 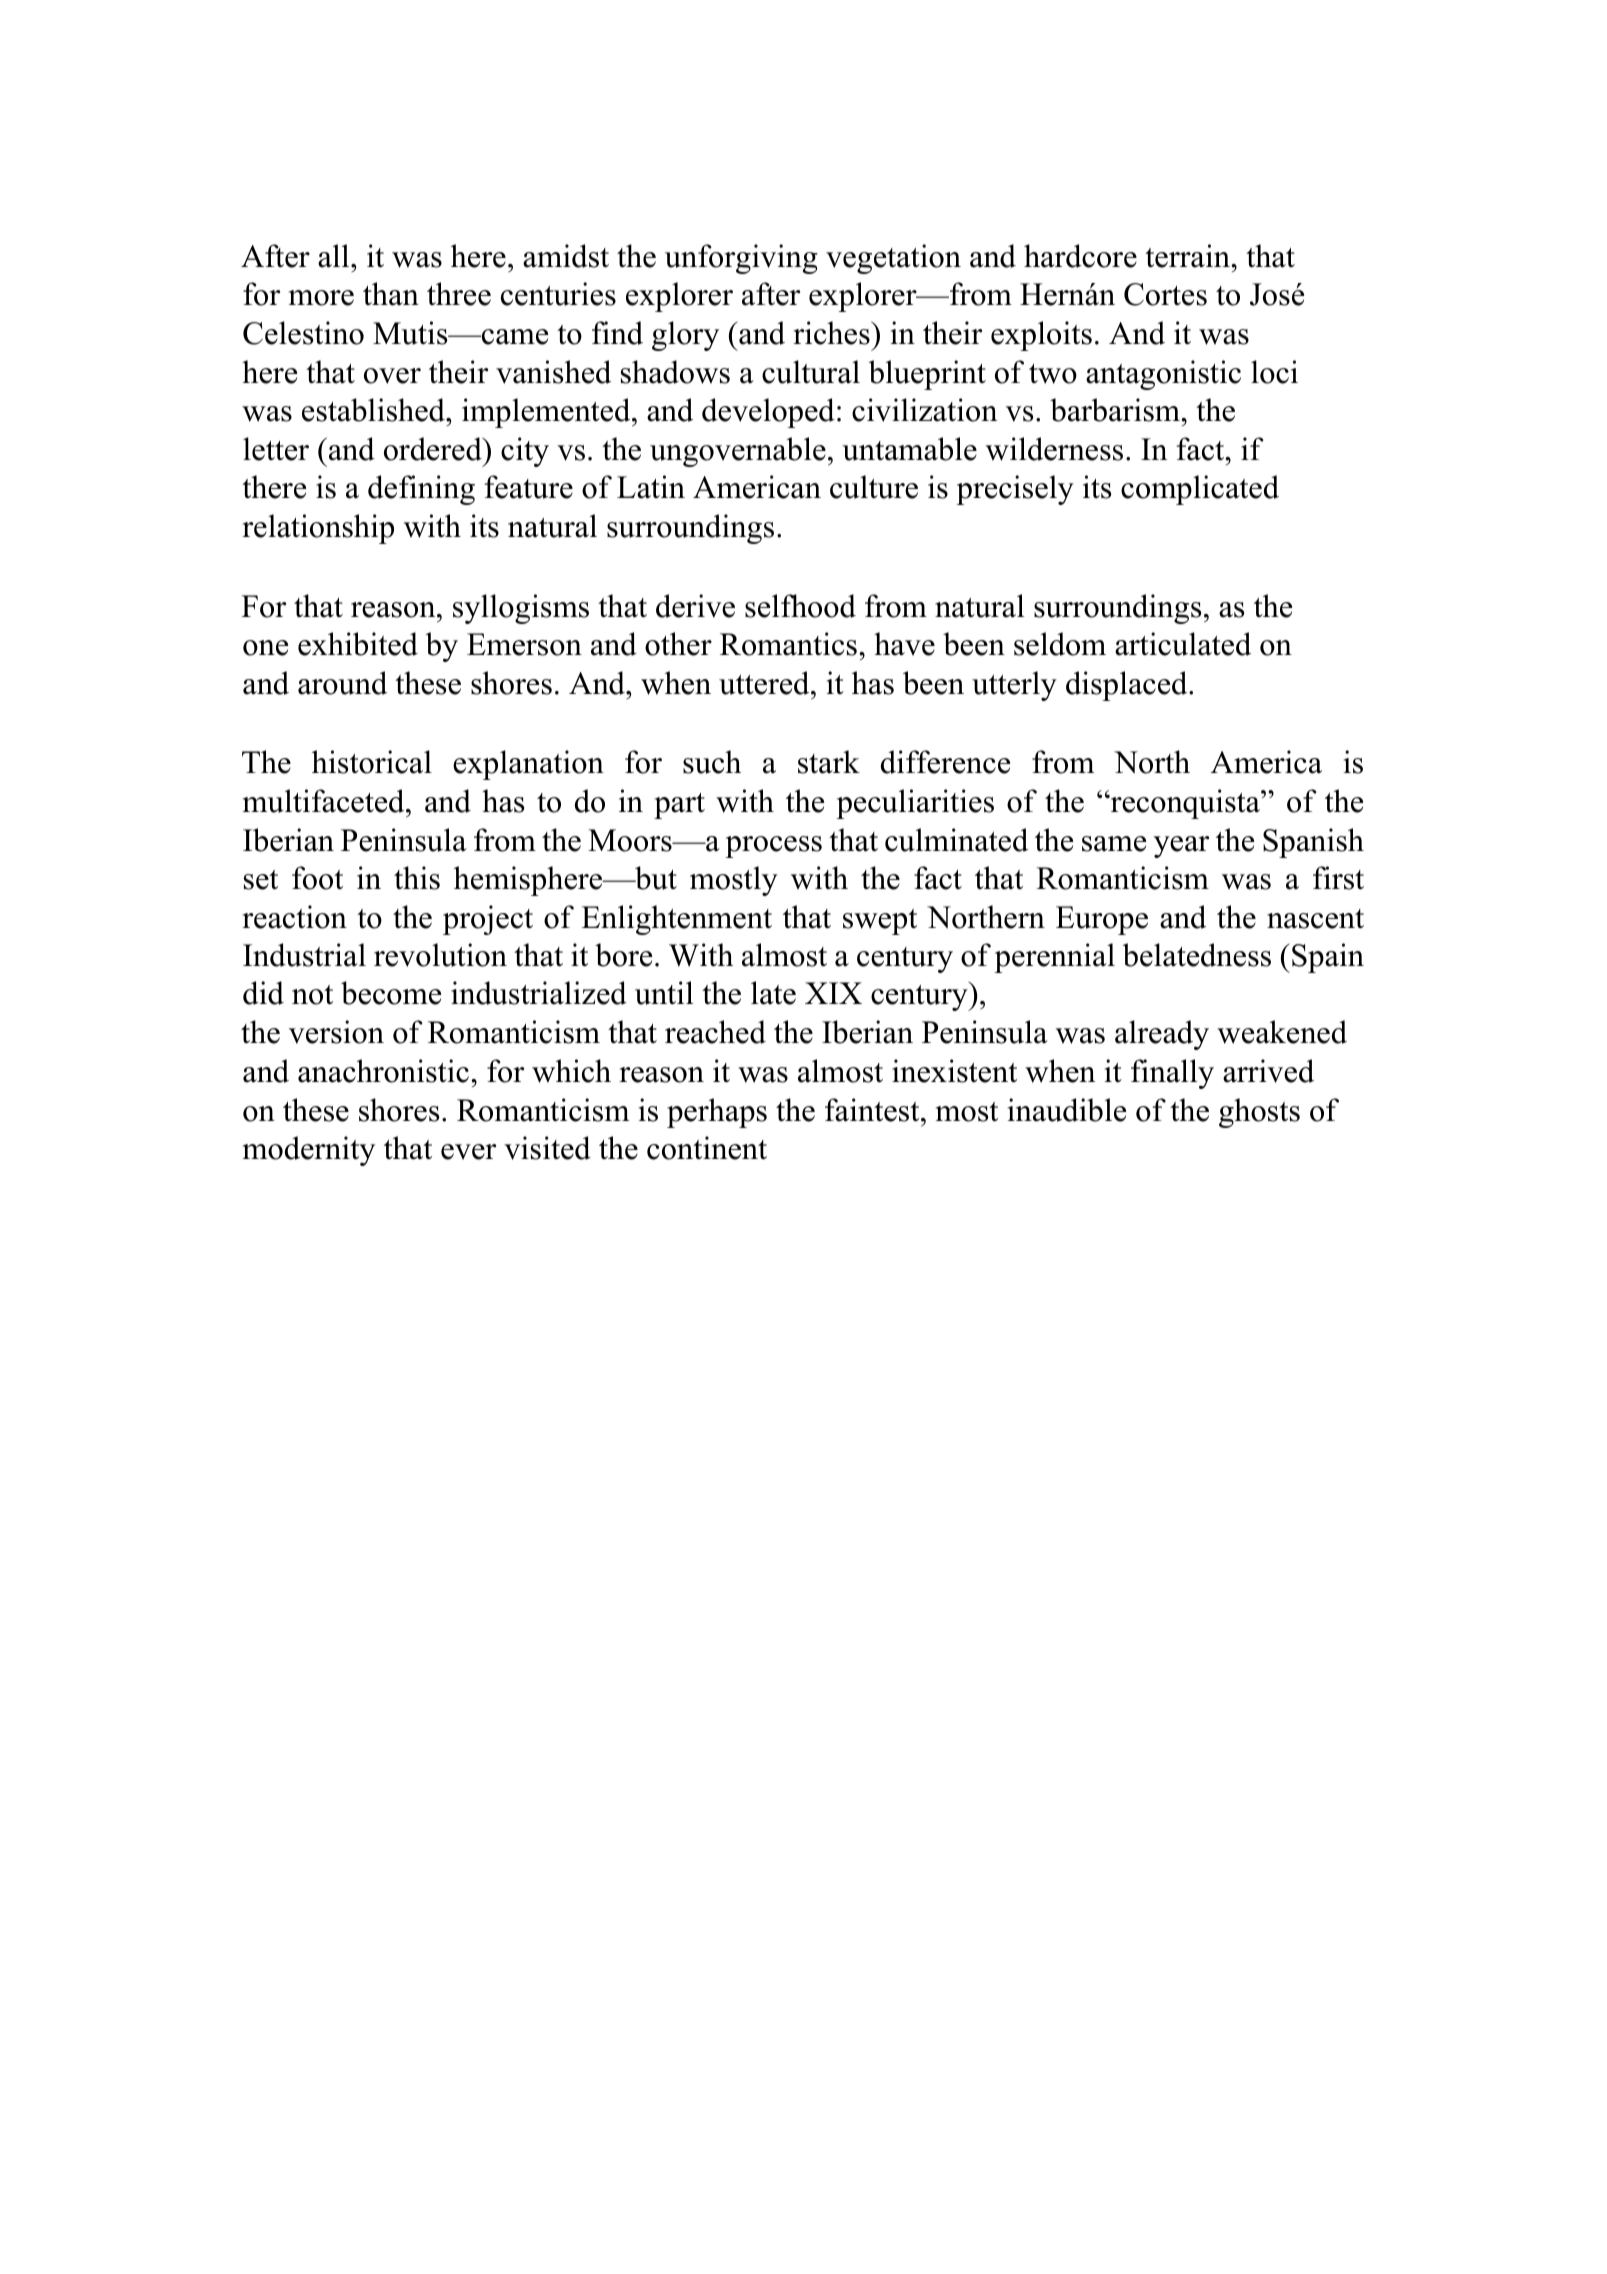 What do you see at coordinates (1165, 294) in the document?
I see `Cortes` at bounding box center [1165, 294].
